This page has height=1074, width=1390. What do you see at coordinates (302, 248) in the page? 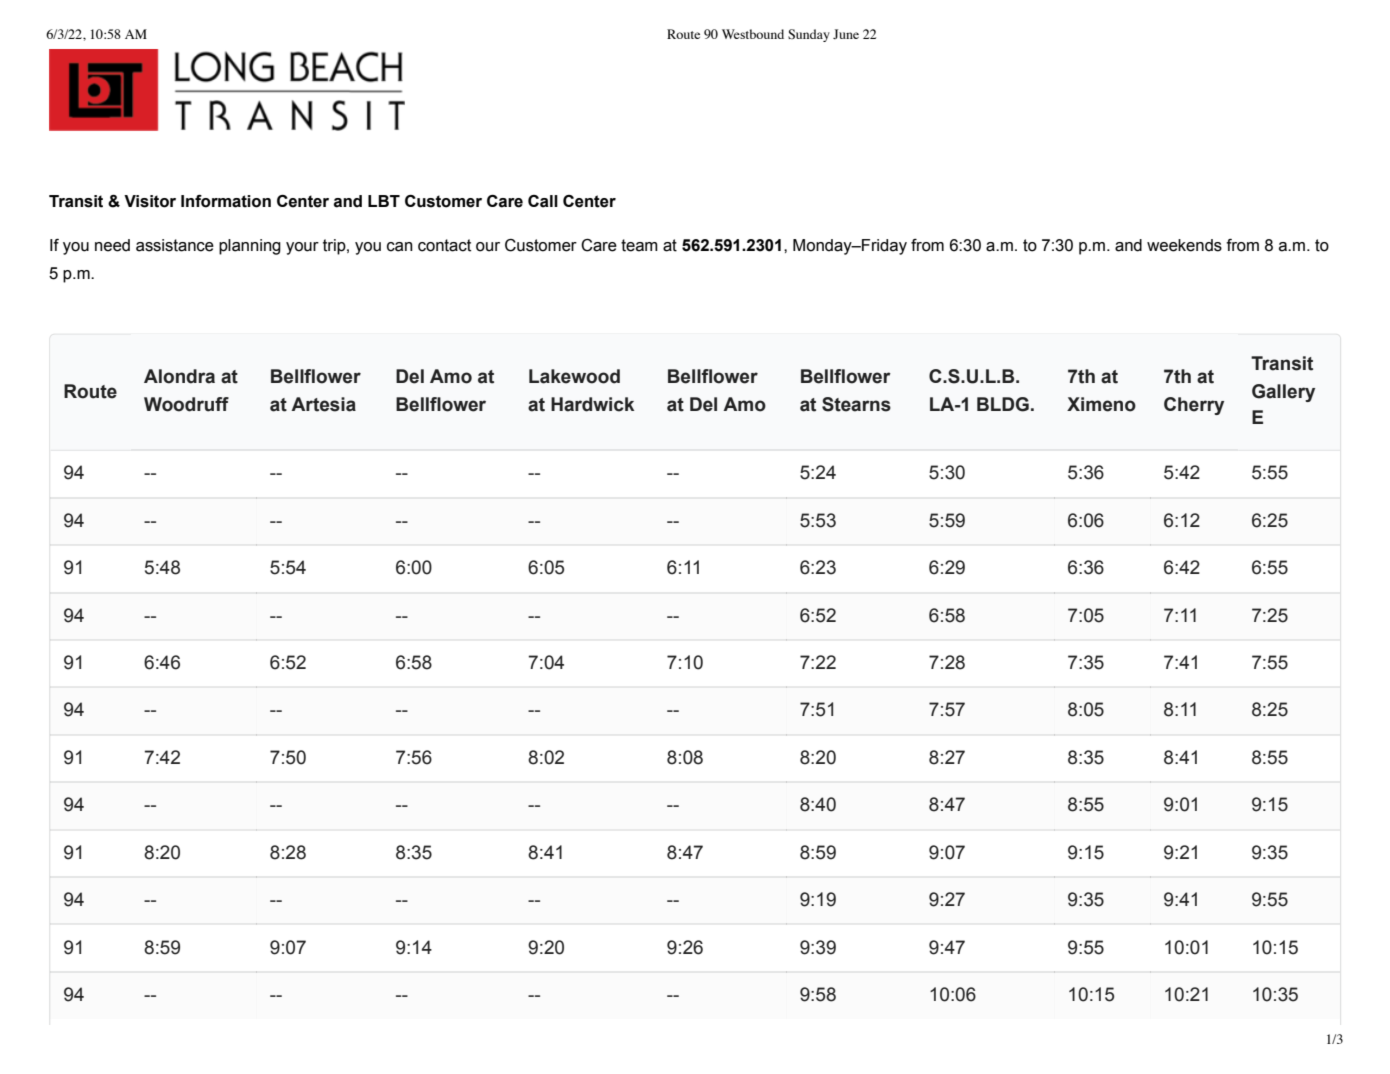
I see `your` at bounding box center [302, 248].
